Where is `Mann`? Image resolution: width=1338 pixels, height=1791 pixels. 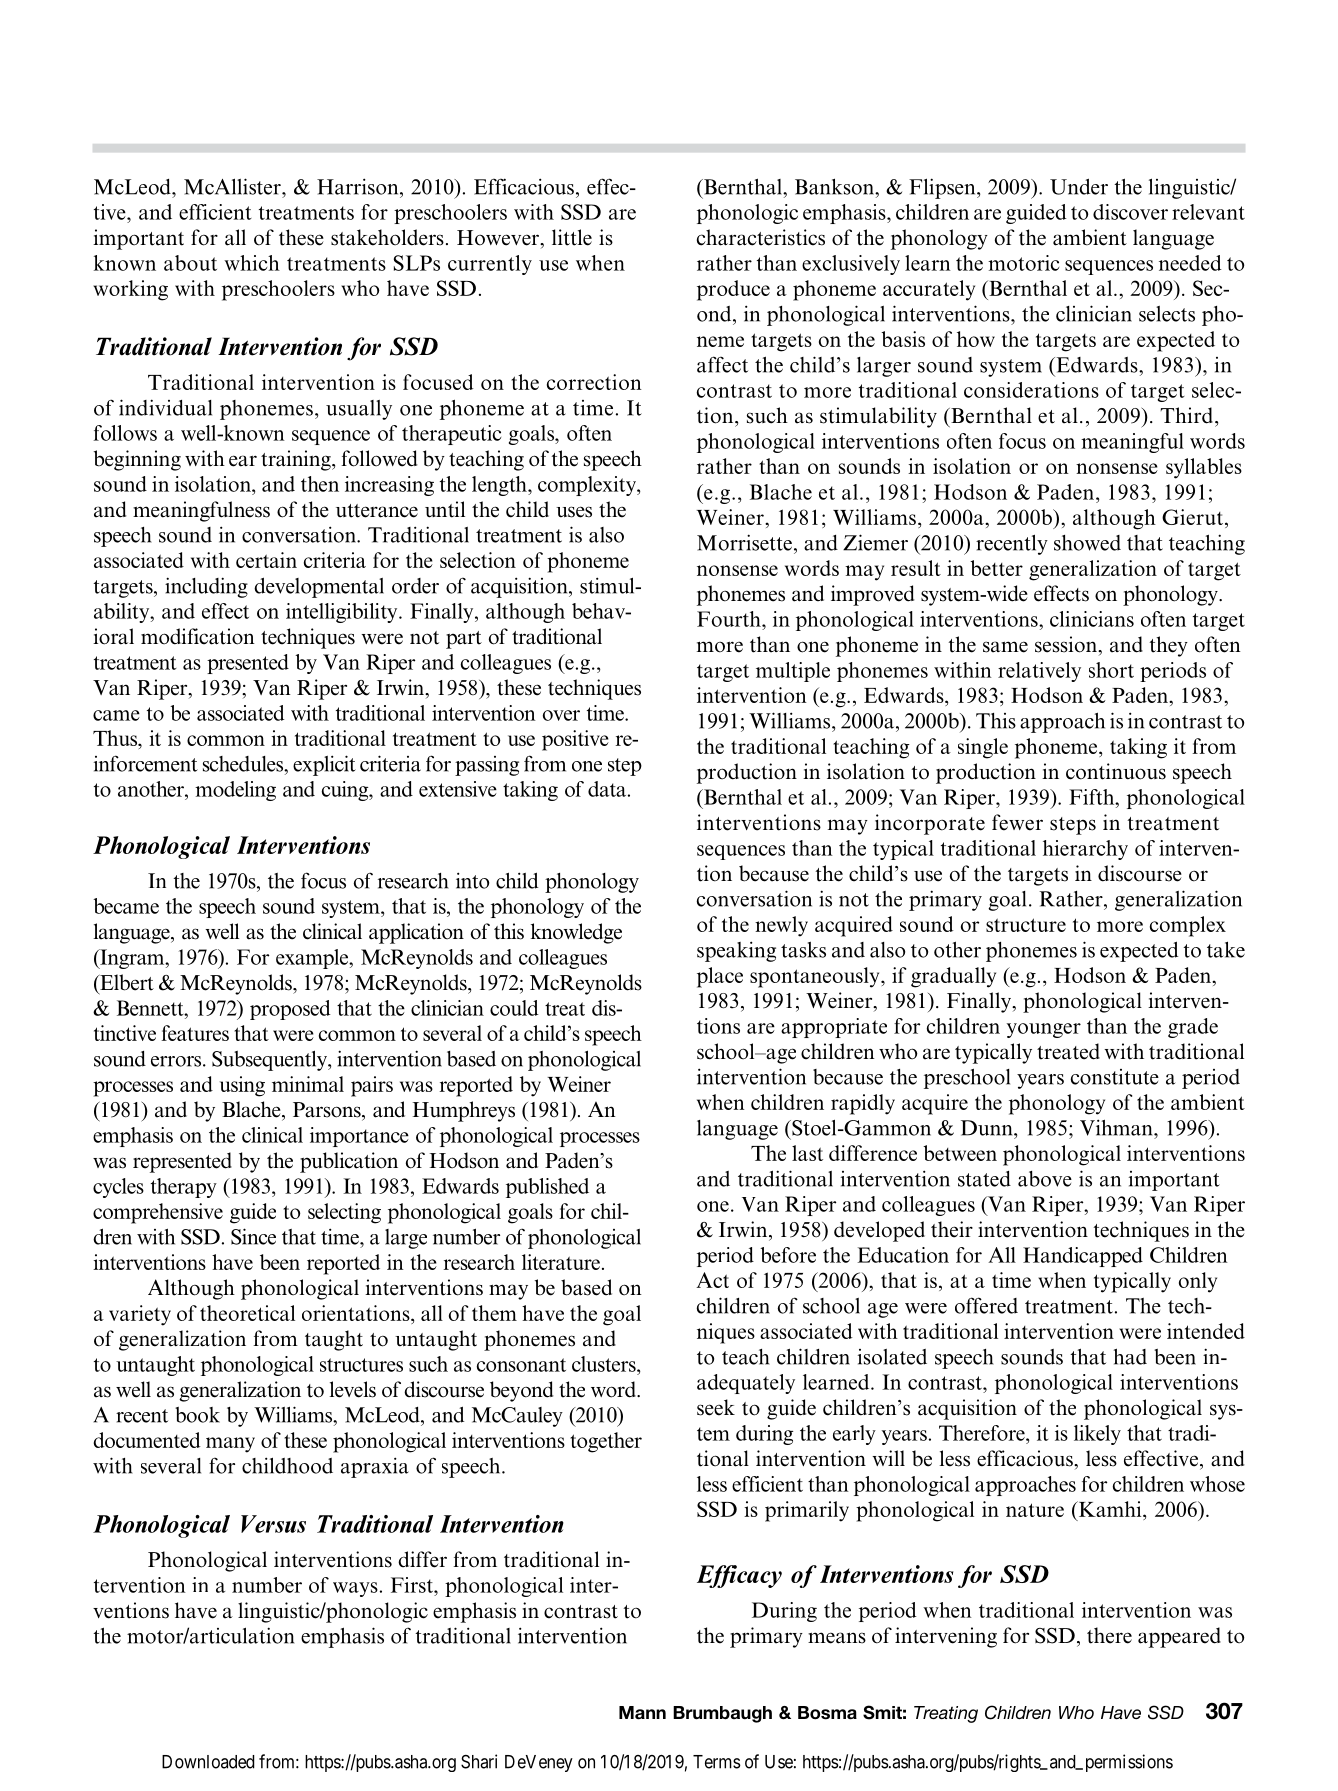
Mann is located at coordinates (642, 1713).
